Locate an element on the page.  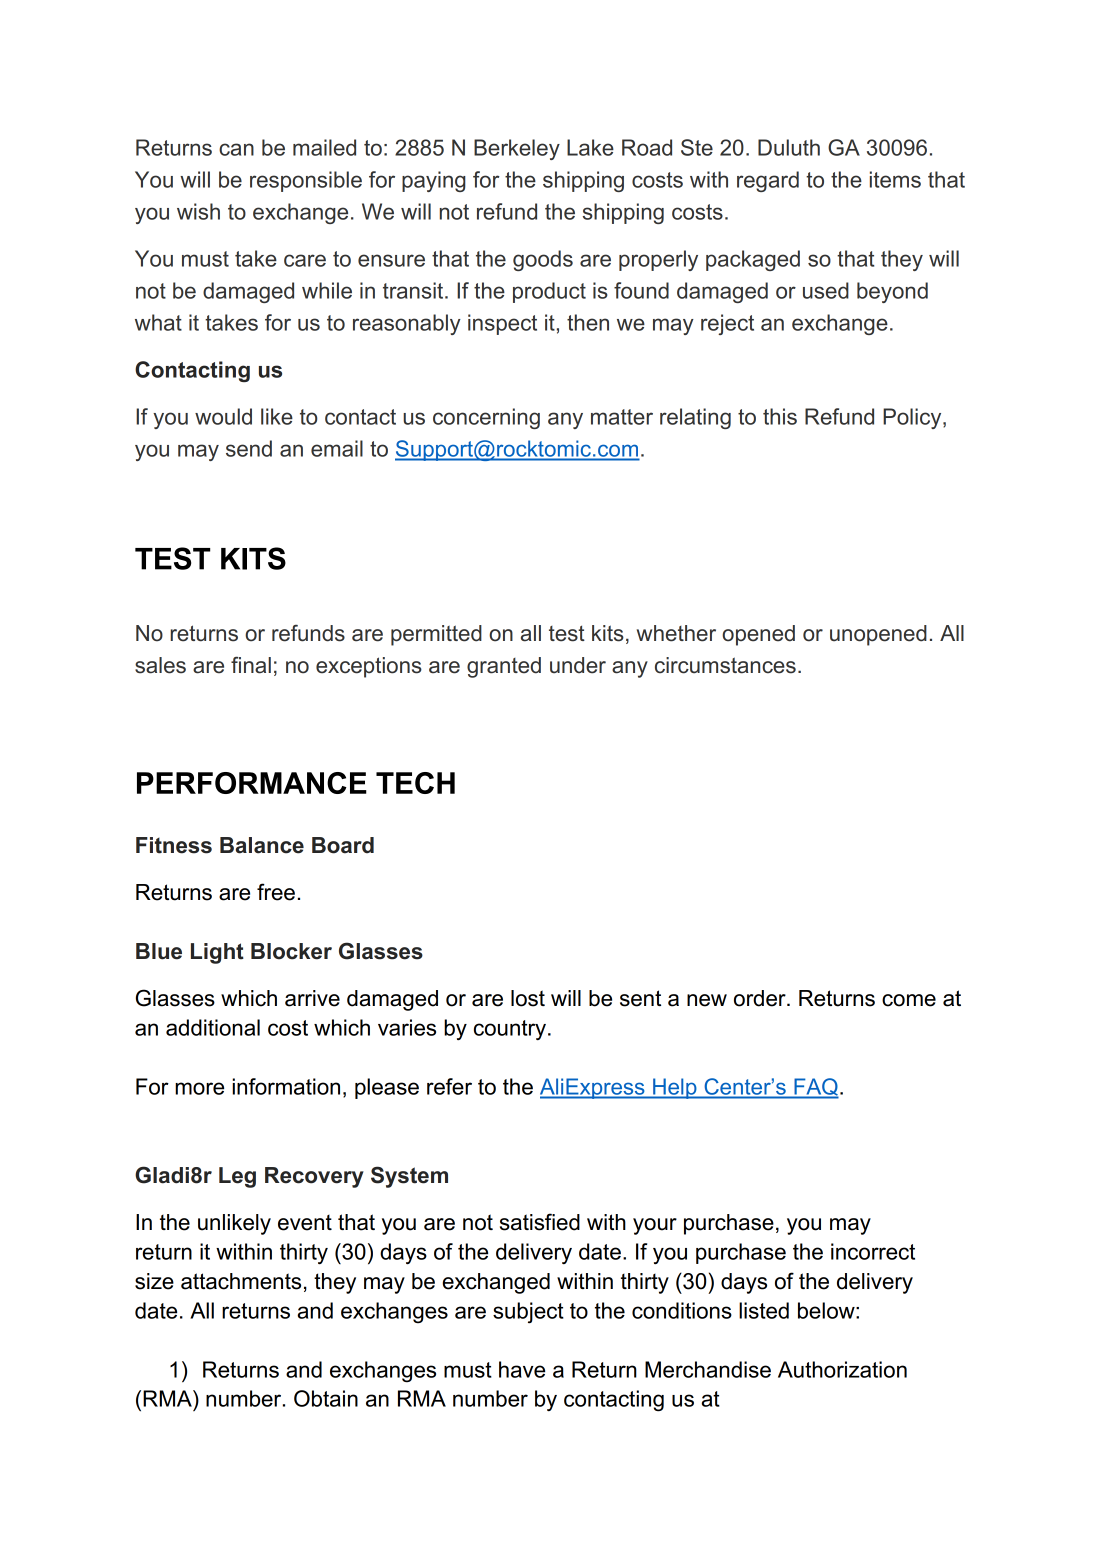
lost is located at coordinates (528, 998).
